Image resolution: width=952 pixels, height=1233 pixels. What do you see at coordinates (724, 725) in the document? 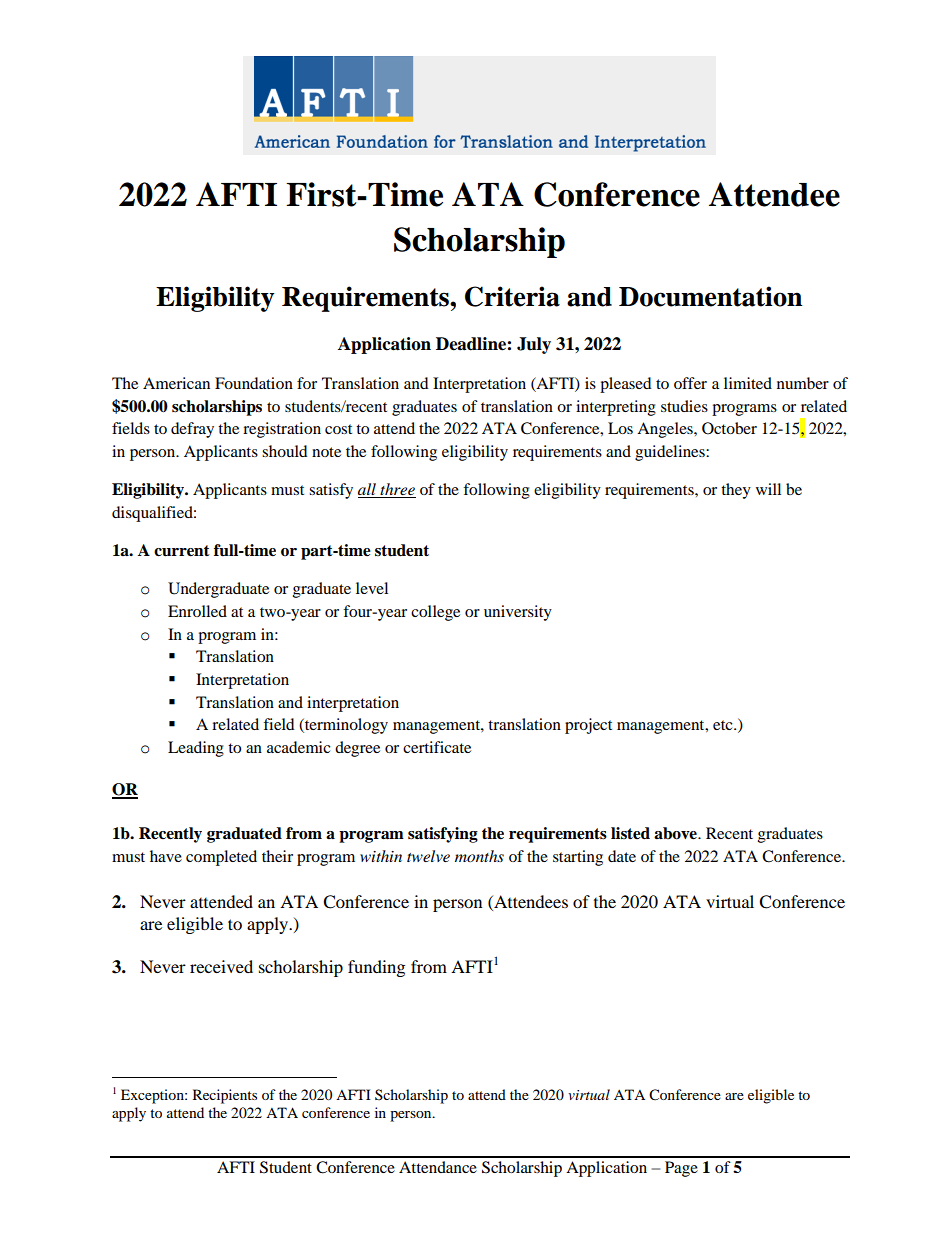
I see `etc` at bounding box center [724, 725].
